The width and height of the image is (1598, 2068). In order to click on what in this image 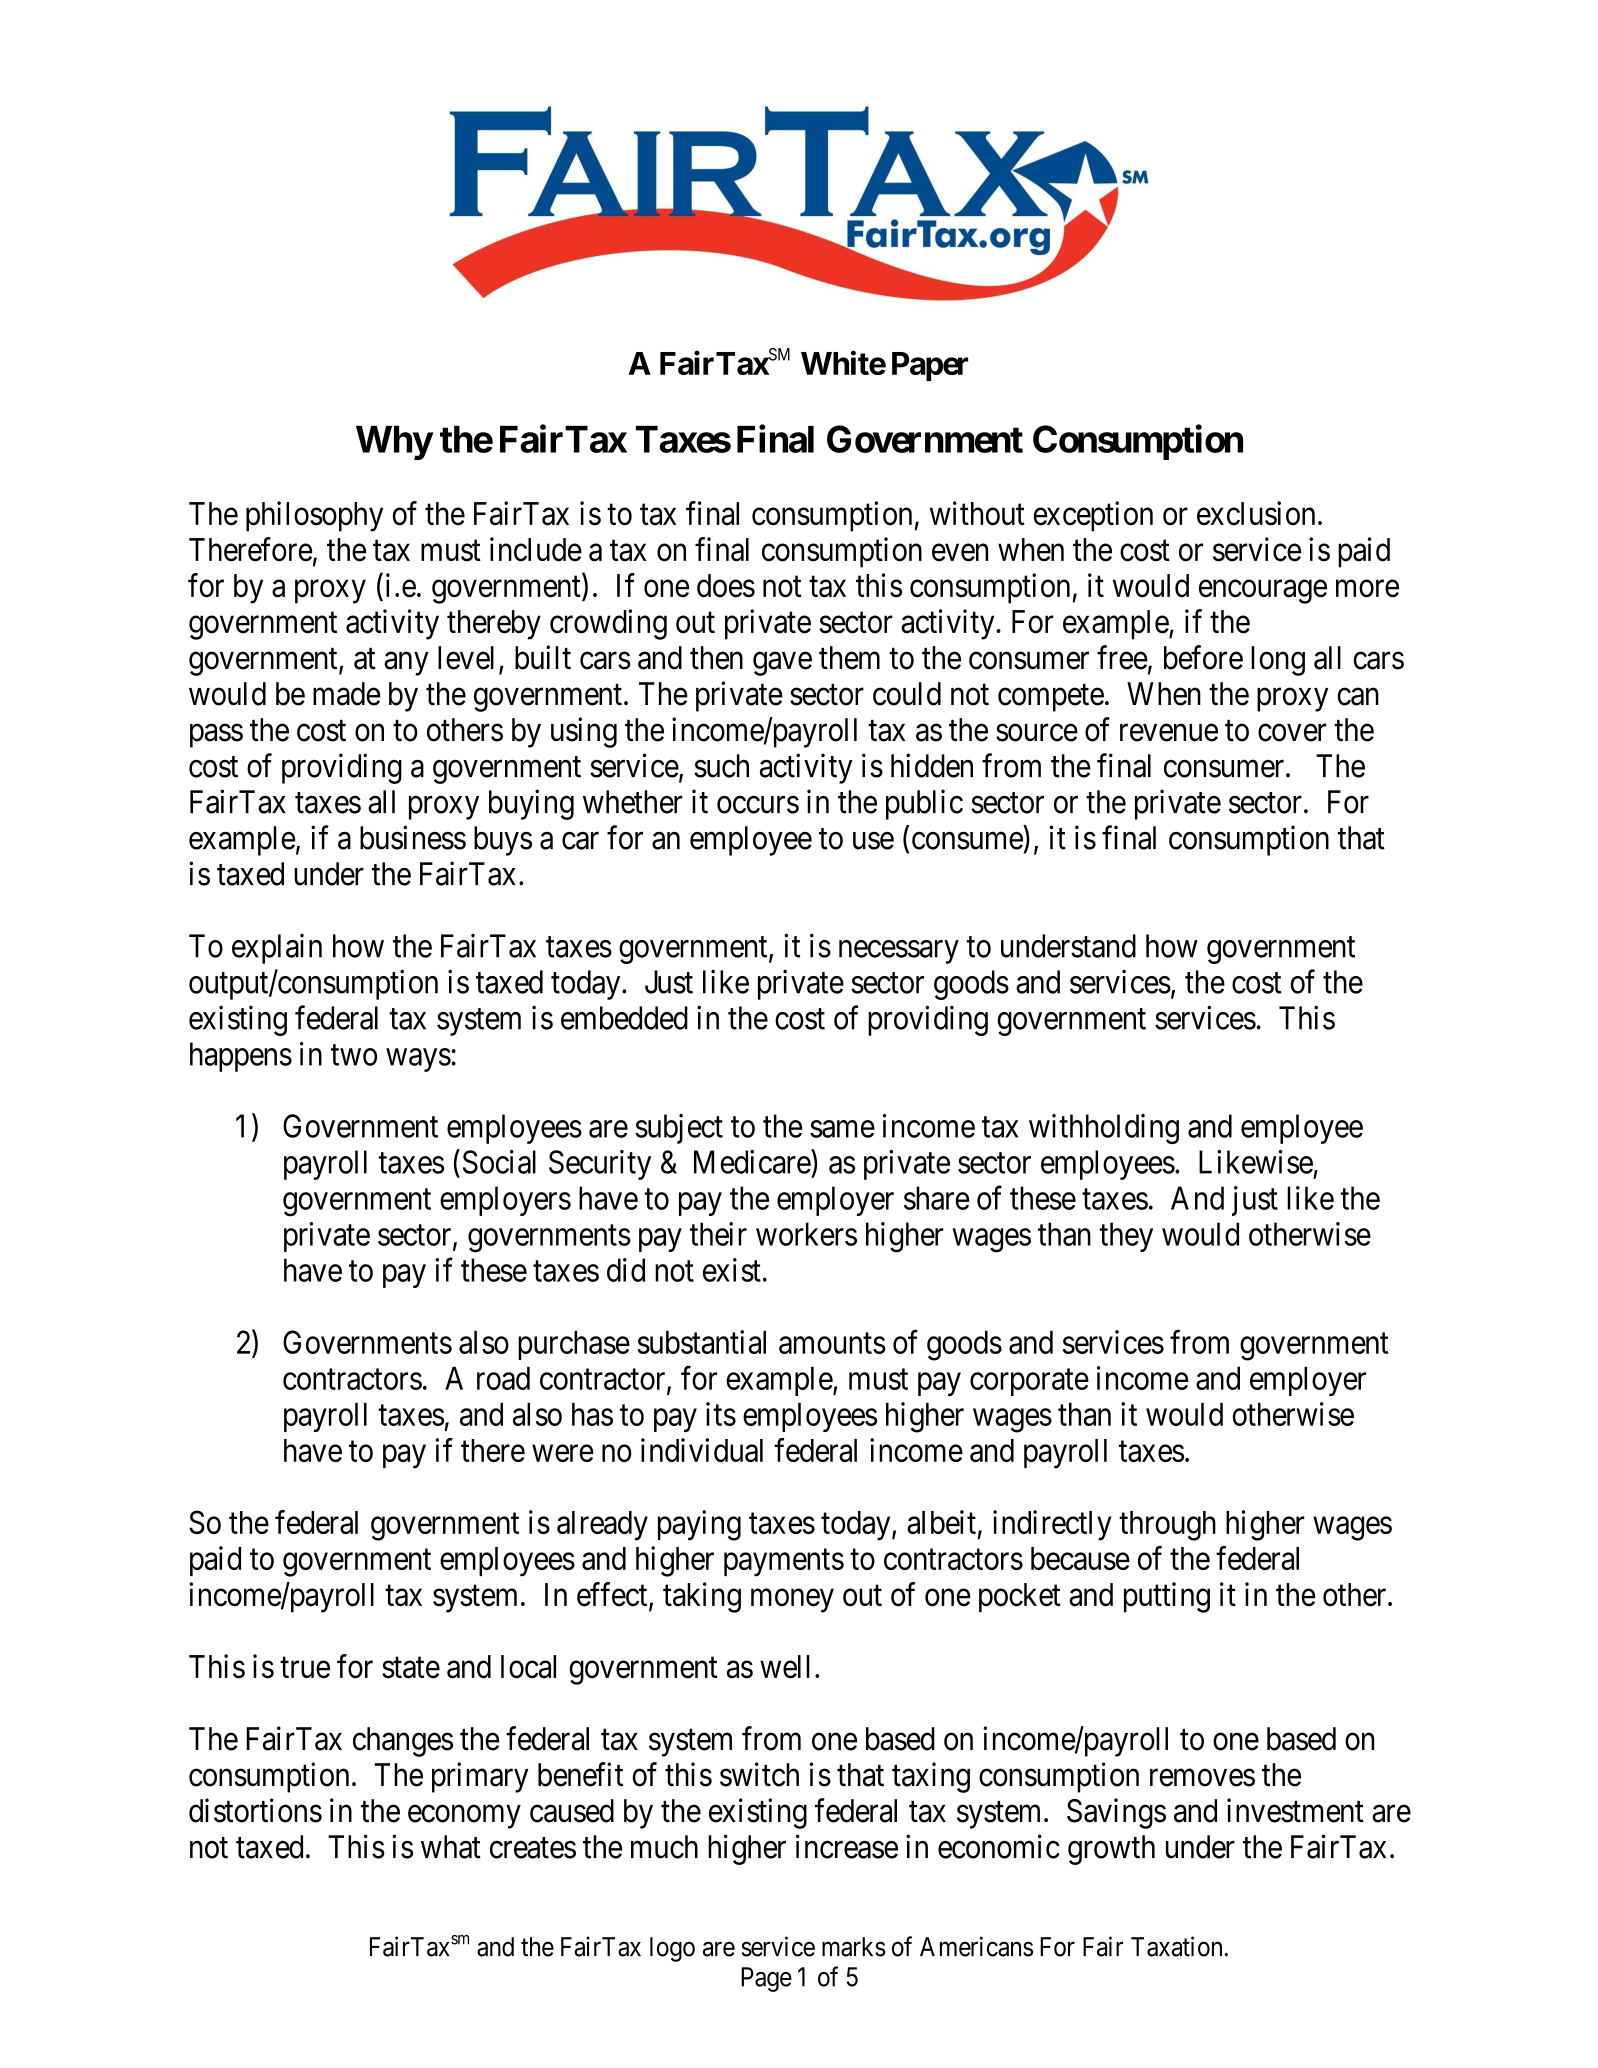, I will do `click(451, 1847)`.
